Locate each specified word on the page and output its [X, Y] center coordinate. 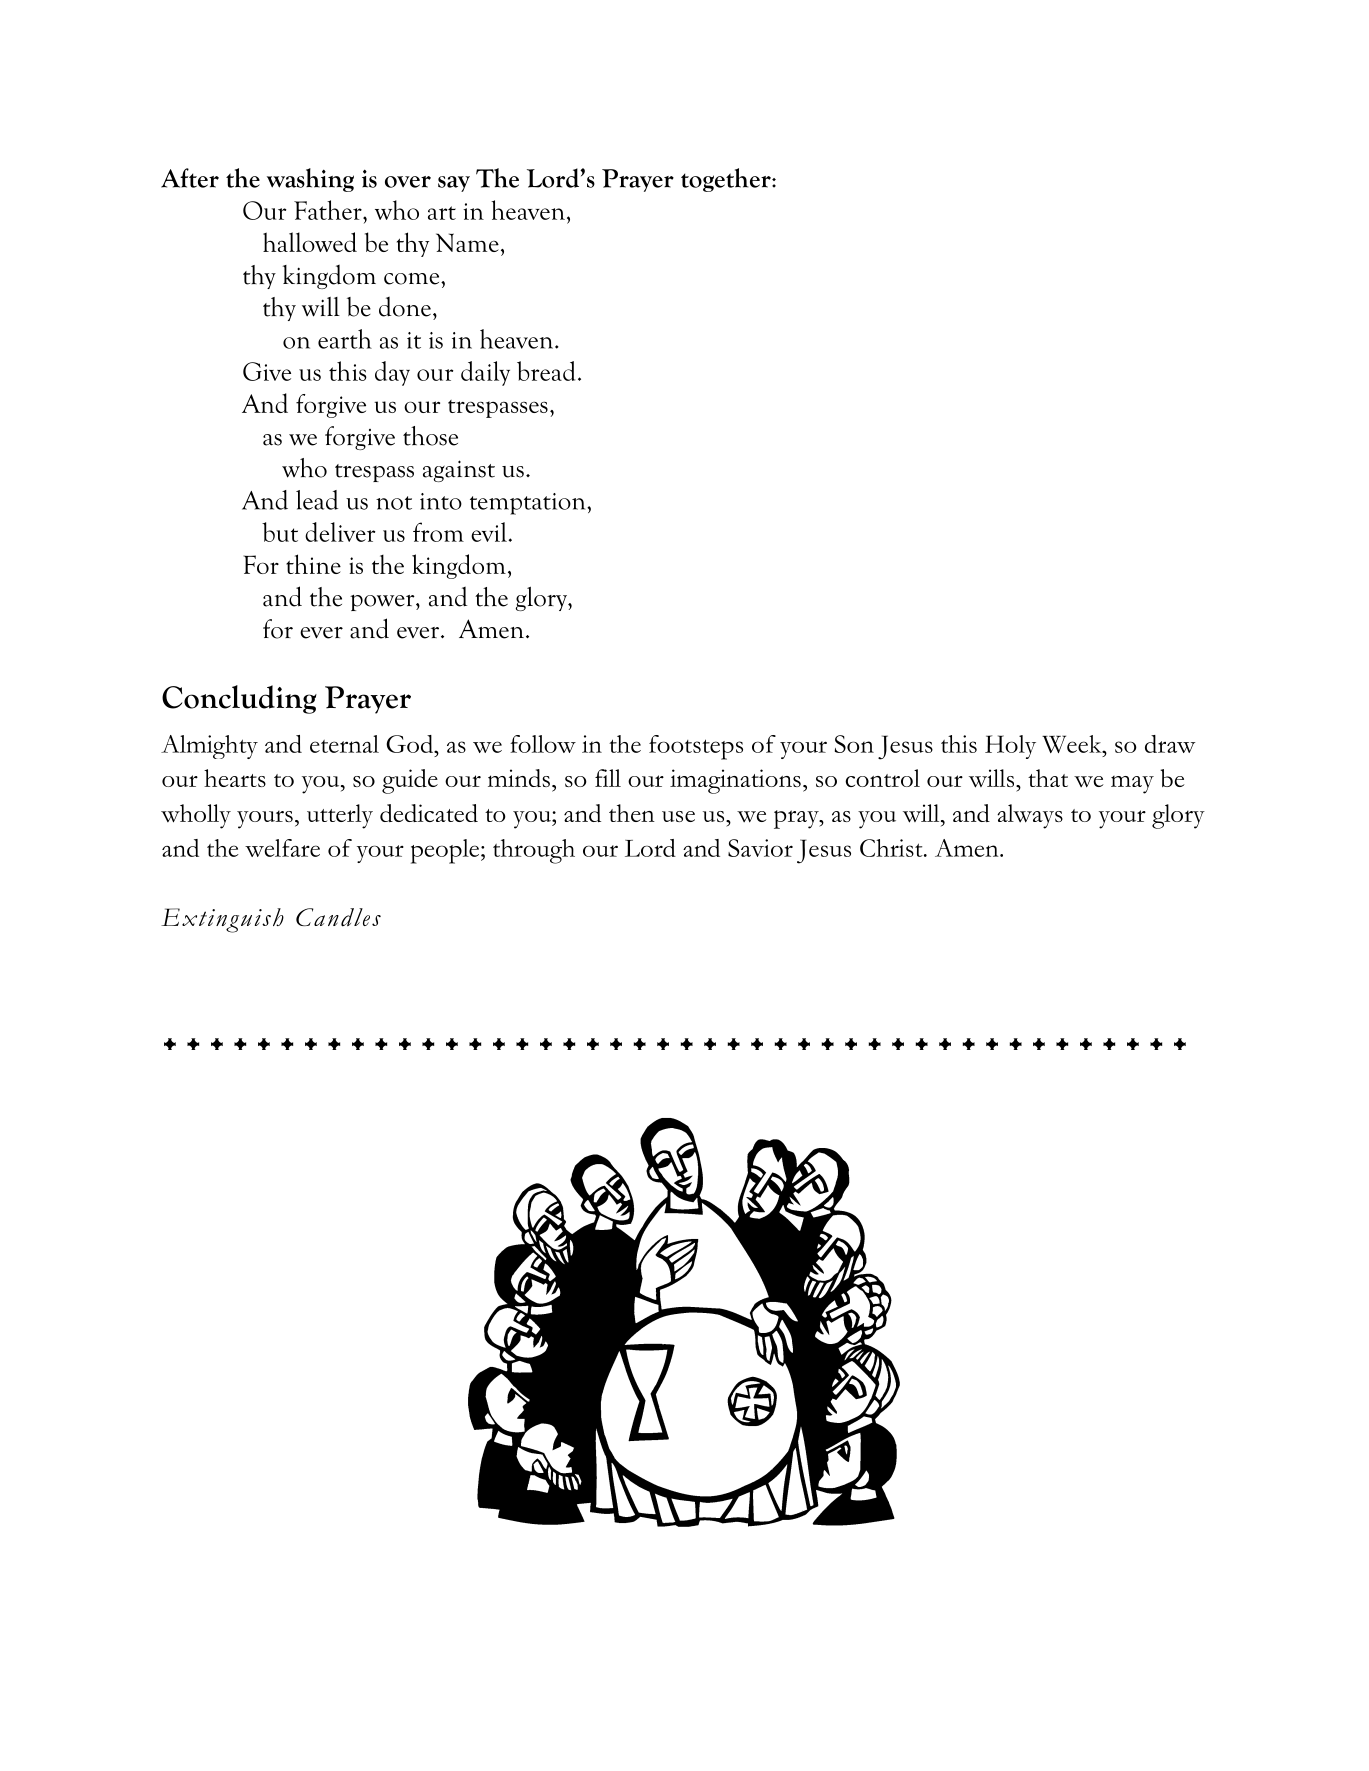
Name [467, 242]
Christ [892, 848]
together [727, 180]
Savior [760, 848]
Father [329, 210]
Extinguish [222, 920]
